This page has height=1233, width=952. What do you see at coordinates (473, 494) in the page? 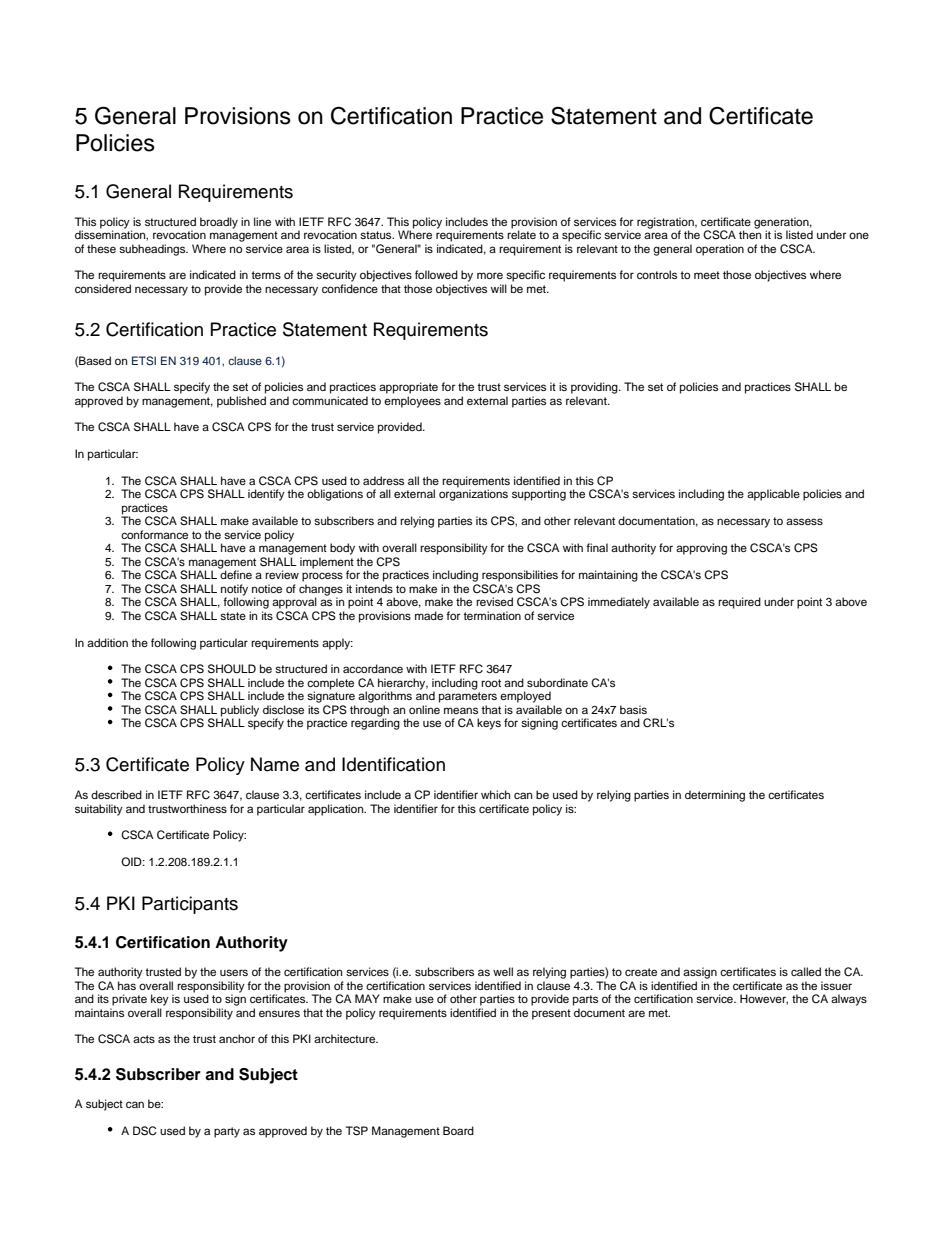
I see `organizations` at bounding box center [473, 494].
